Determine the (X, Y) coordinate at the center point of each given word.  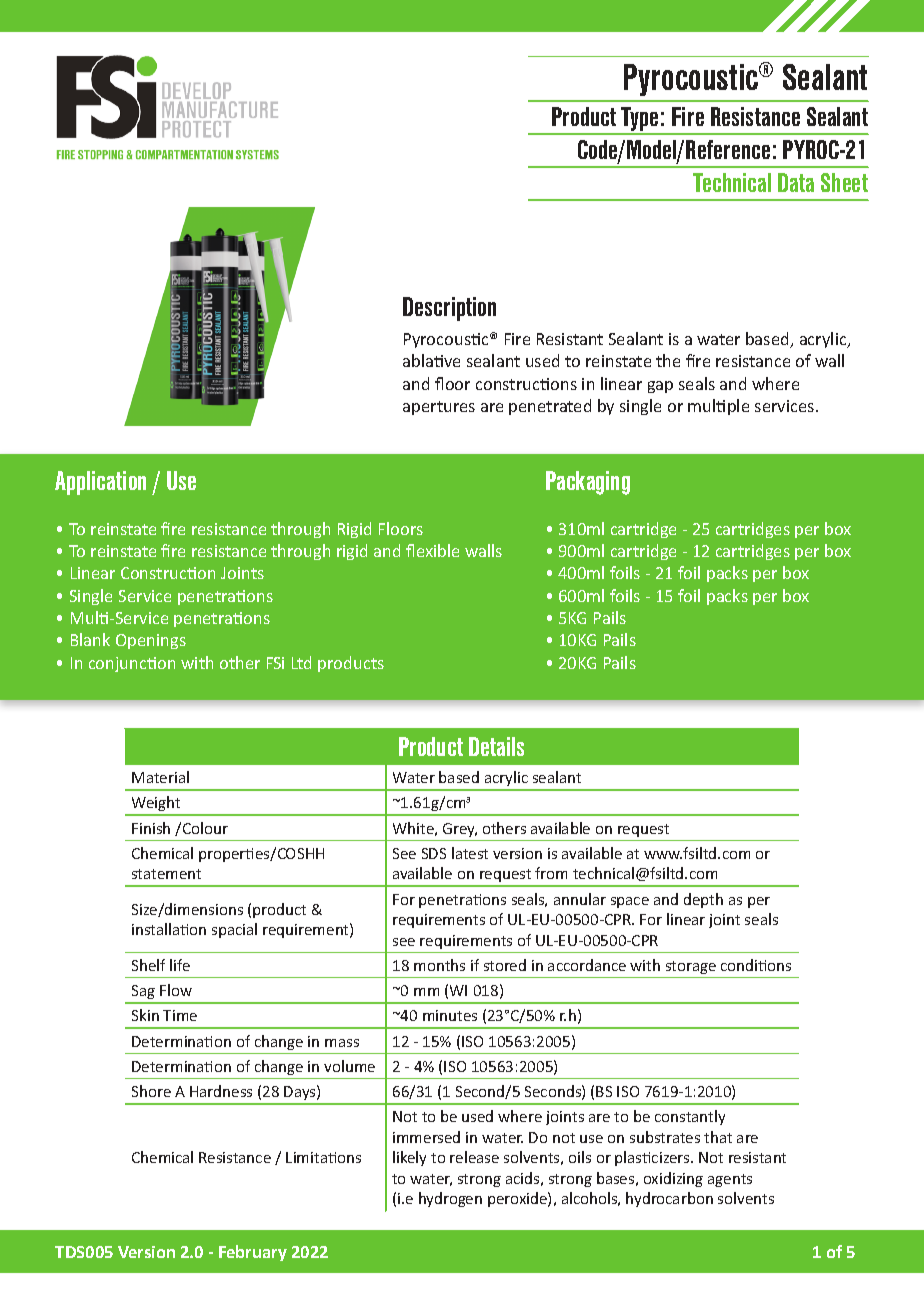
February (253, 1253)
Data (796, 182)
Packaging (588, 483)
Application (100, 483)
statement (166, 874)
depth (703, 900)
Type (640, 120)
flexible (432, 550)
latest (470, 853)
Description (449, 309)
